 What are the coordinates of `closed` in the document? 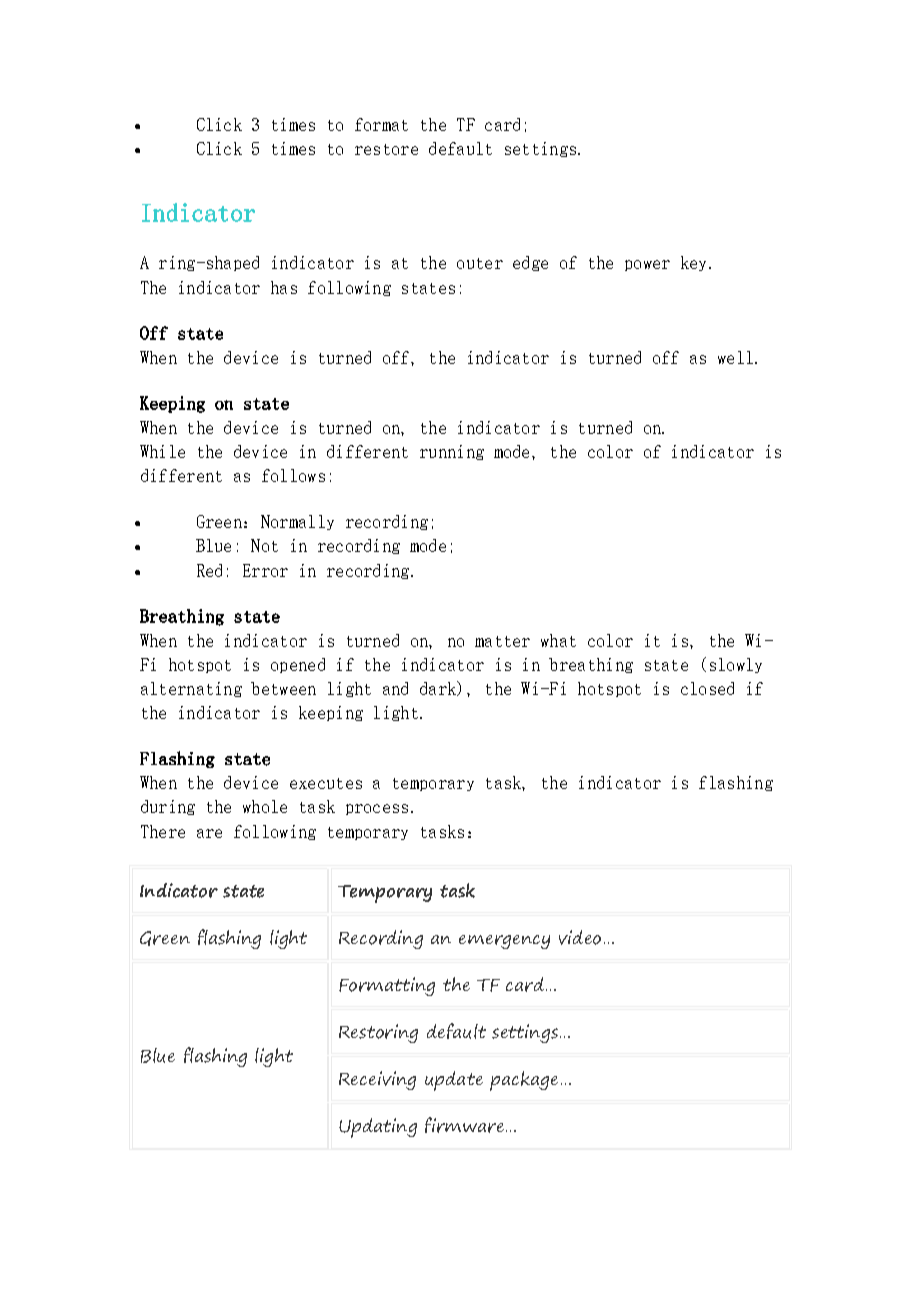 It's located at (707, 688).
